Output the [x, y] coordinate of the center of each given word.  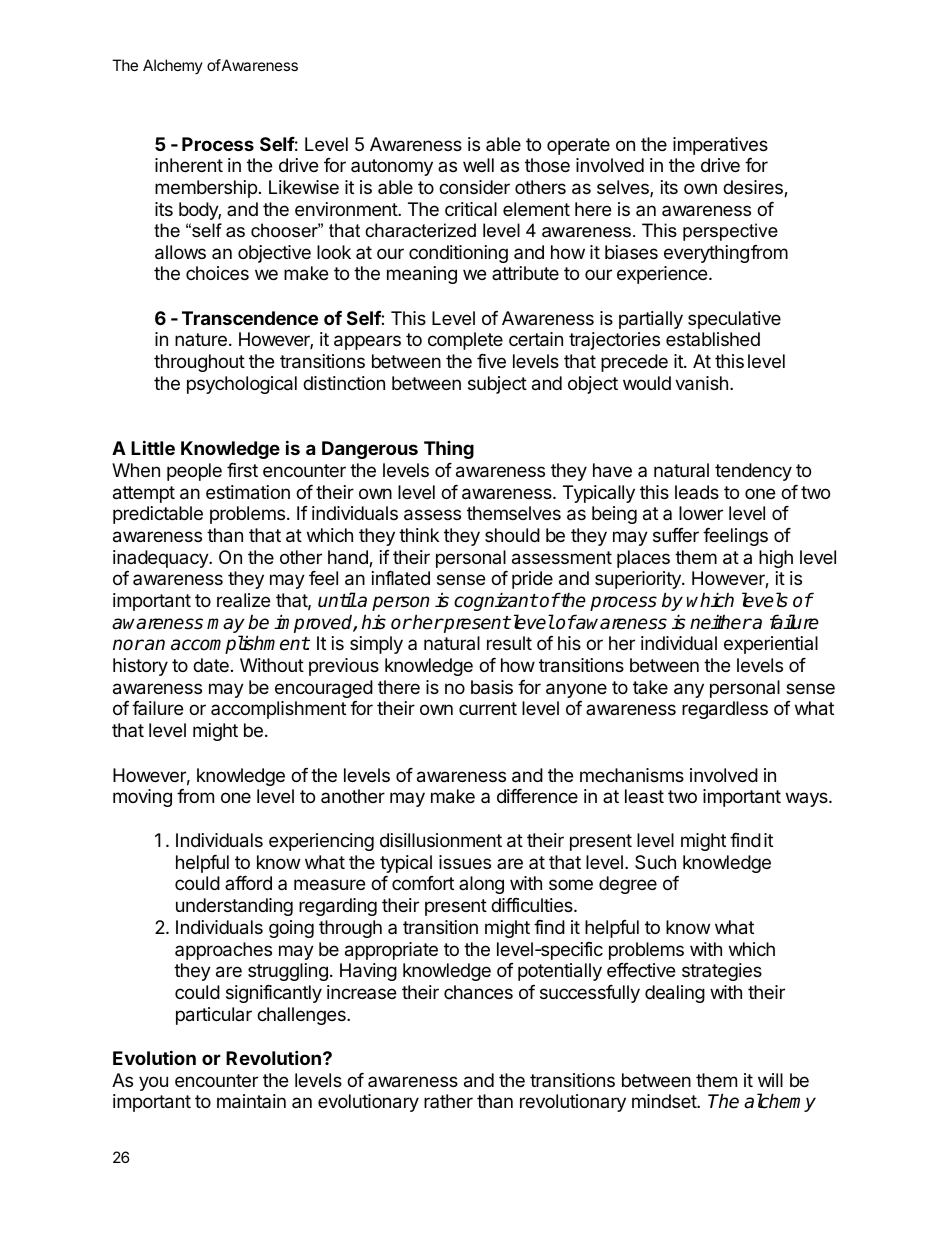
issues [465, 862]
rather [448, 1101]
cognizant [496, 601]
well [478, 165]
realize [243, 600]
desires [754, 188]
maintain [251, 1101]
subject [497, 385]
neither [721, 622]
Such [655, 862]
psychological [242, 385]
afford [248, 883]
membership [206, 189]
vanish [701, 383]
